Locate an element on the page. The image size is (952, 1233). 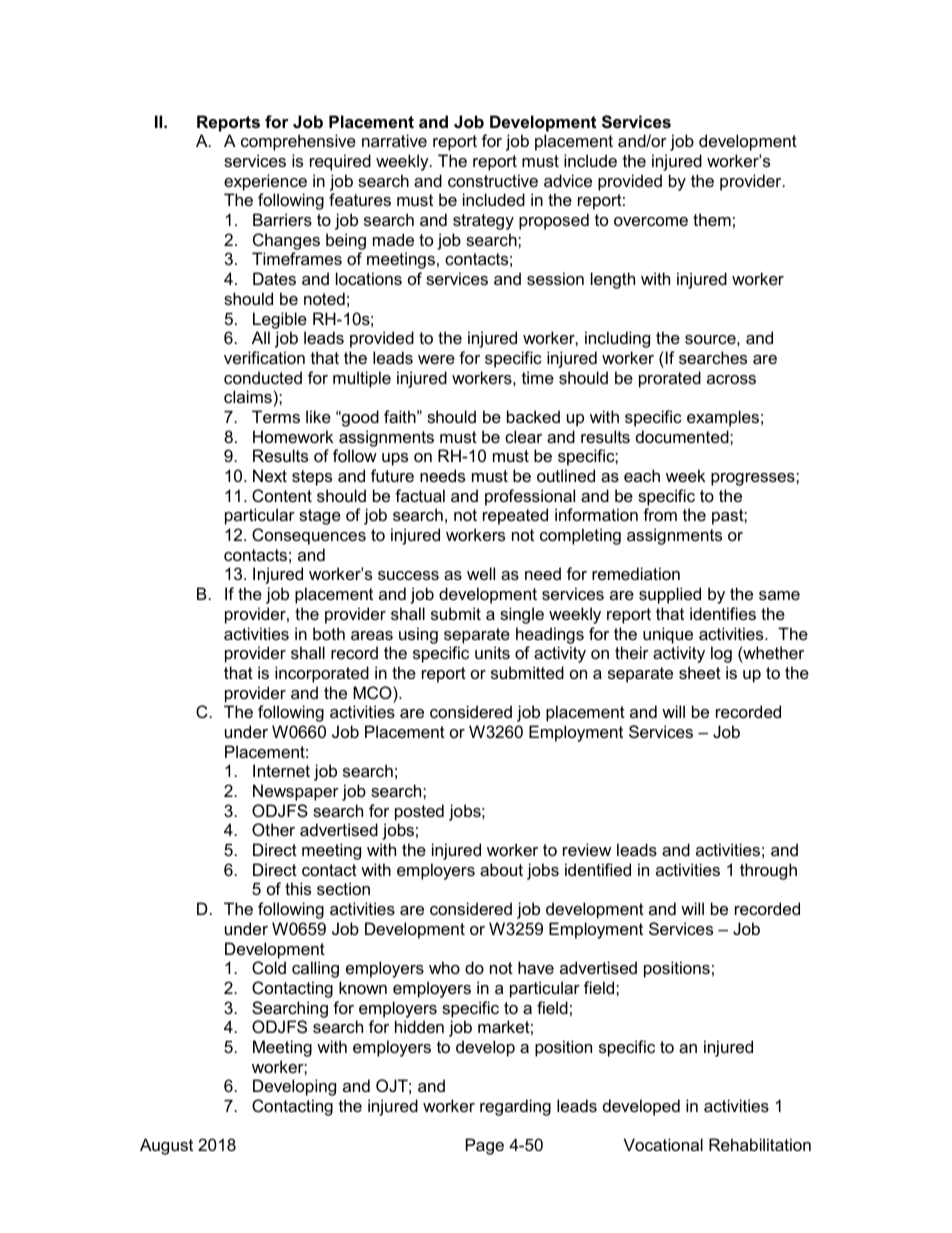
constructive is located at coordinates (493, 180).
